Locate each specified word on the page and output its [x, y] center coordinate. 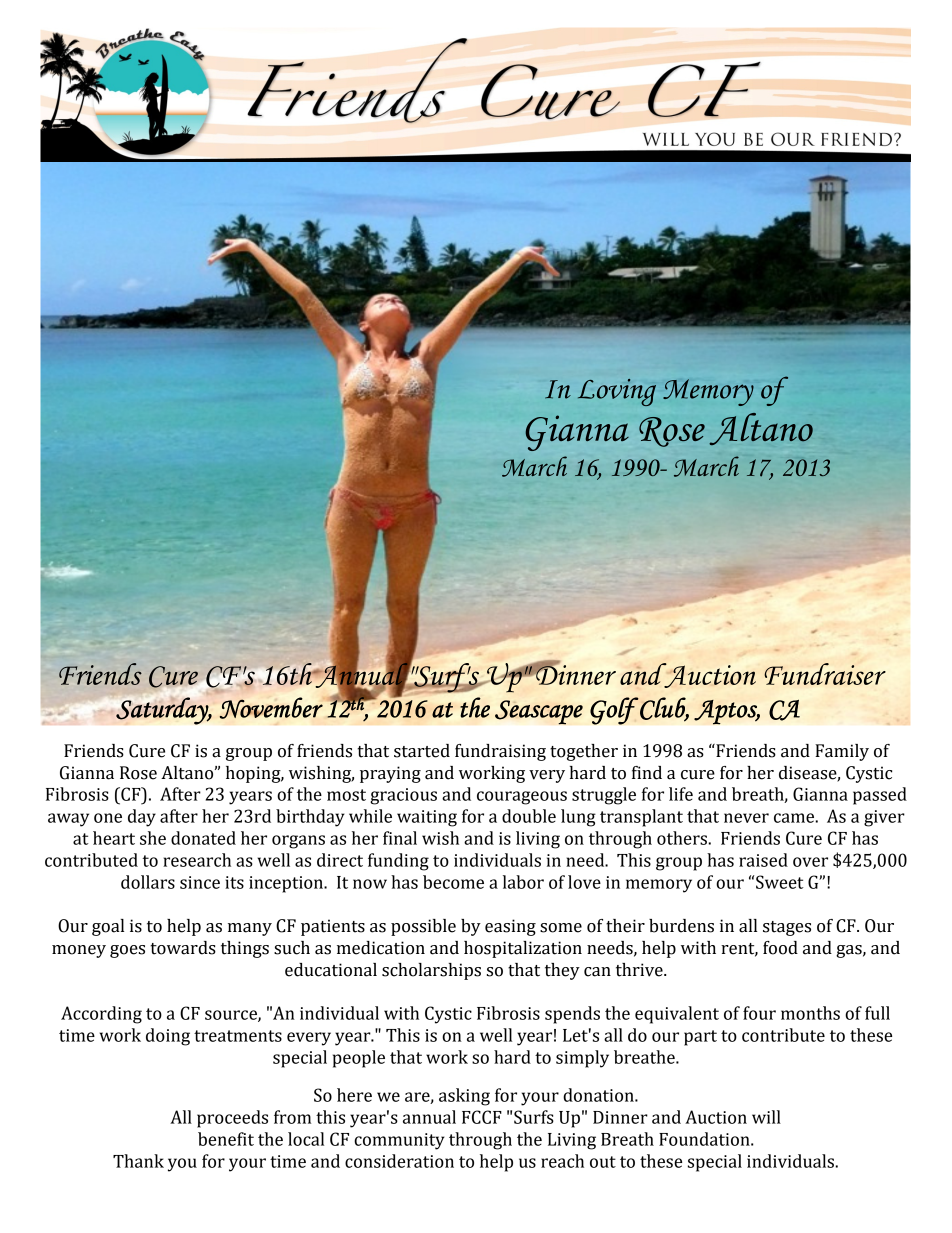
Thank [138, 1161]
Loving [617, 392]
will [766, 1117]
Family [842, 752]
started [422, 751]
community [399, 1141]
